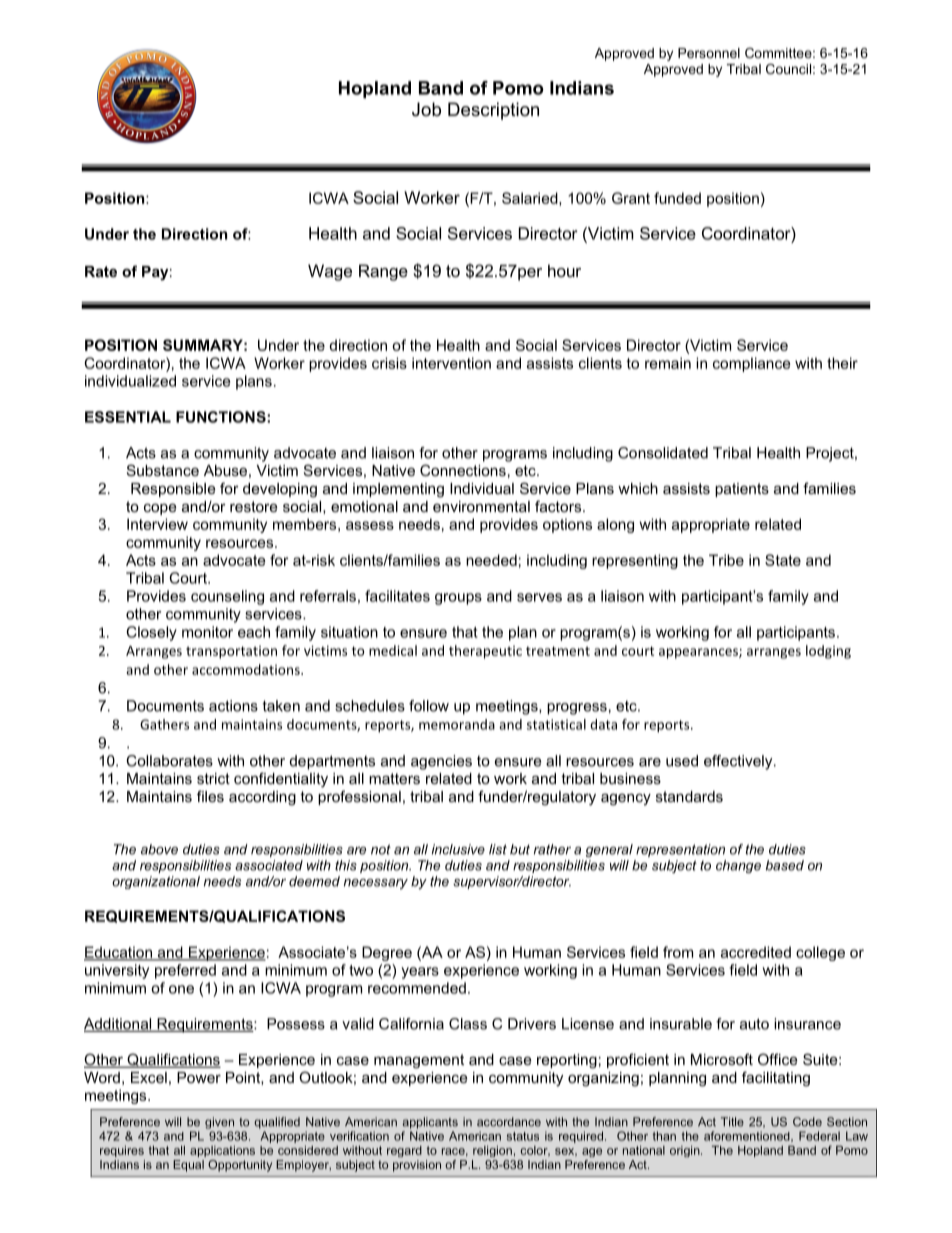 The width and height of the image is (952, 1233). What do you see at coordinates (492, 1151) in the image?
I see `religion` at bounding box center [492, 1151].
